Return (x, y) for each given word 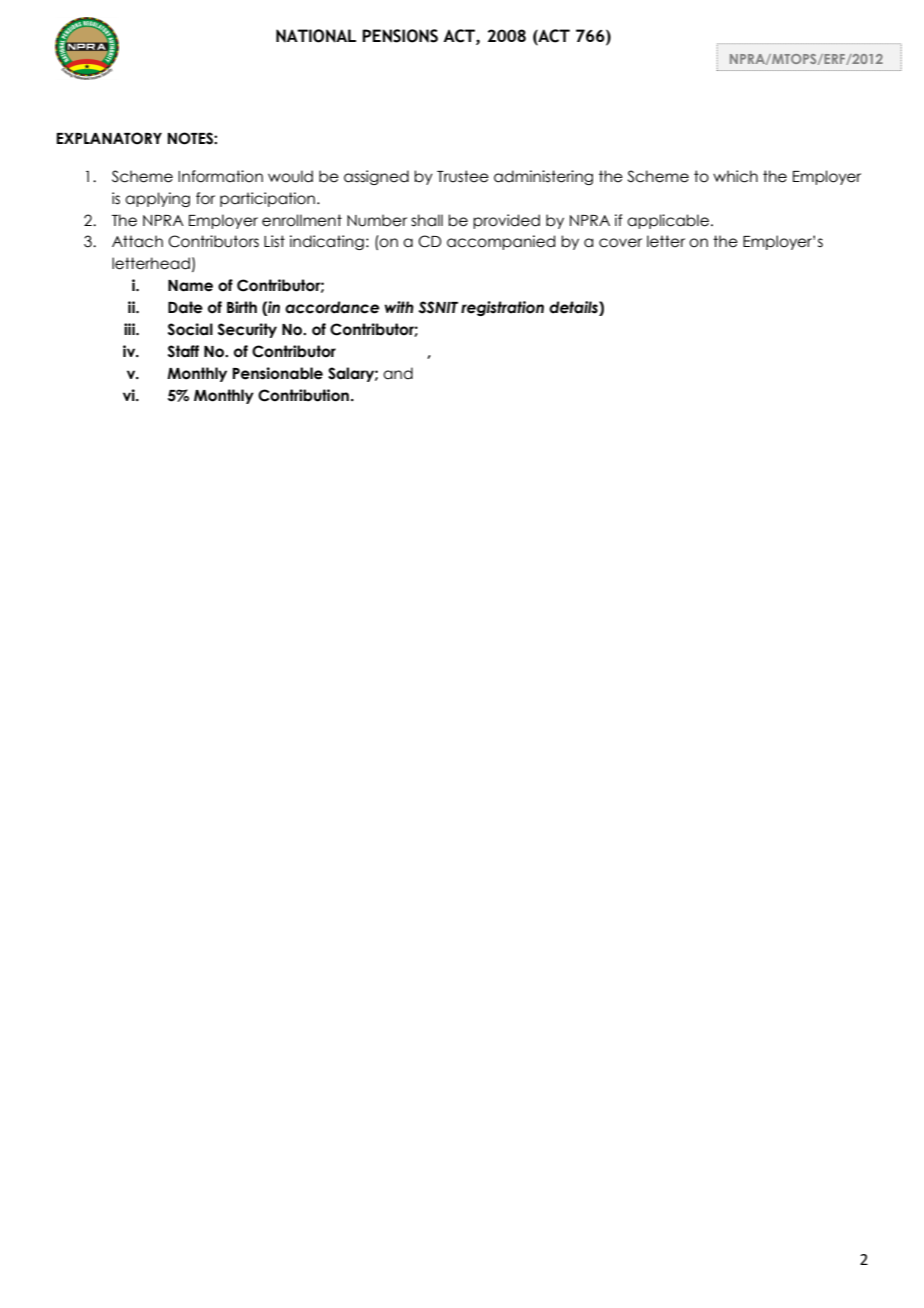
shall (427, 220)
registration (502, 308)
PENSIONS (400, 36)
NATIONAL (316, 36)
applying (157, 199)
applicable (668, 221)
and (398, 373)
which (735, 176)
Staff (183, 351)
